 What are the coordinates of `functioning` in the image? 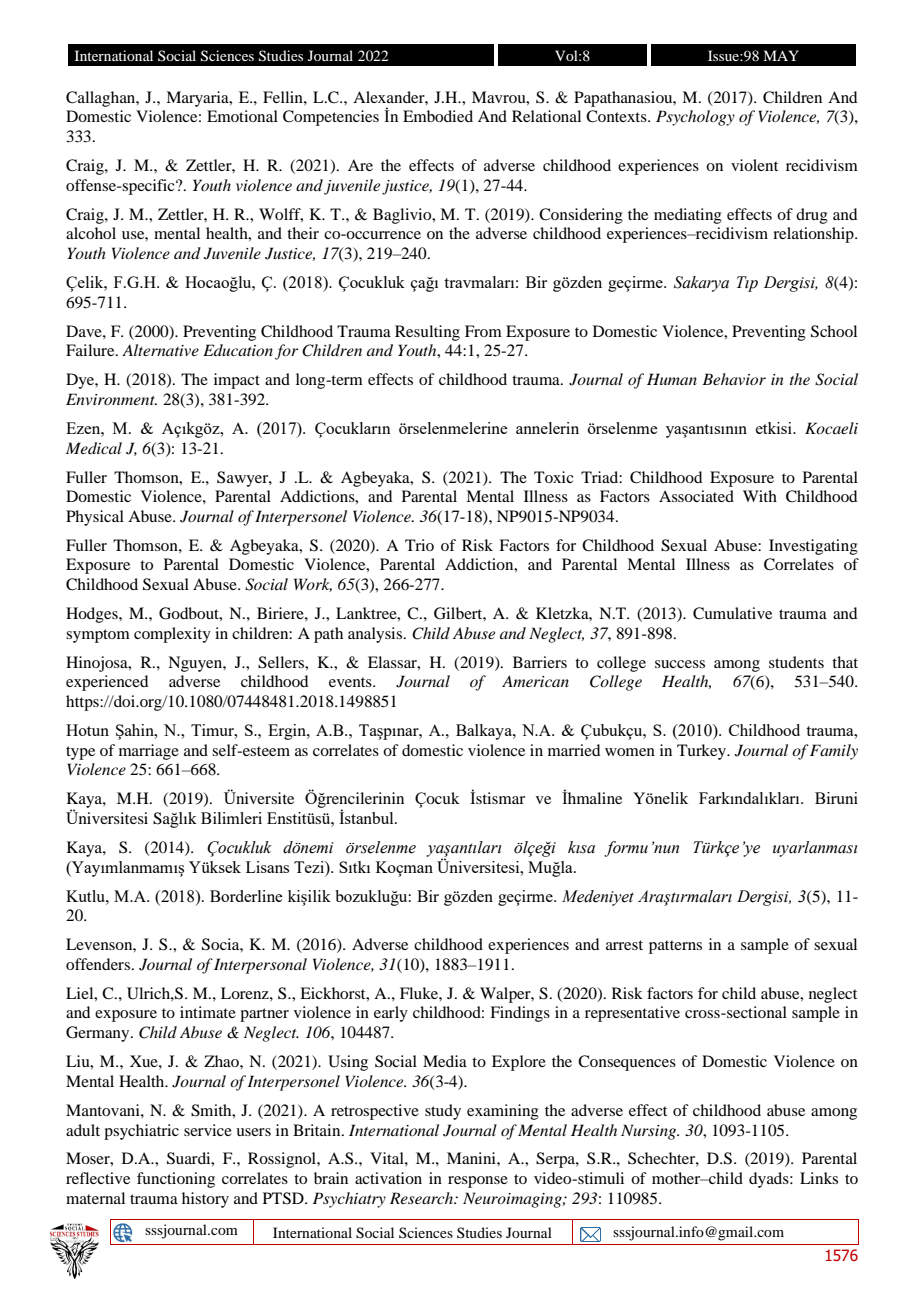 It's located at (176, 1180).
